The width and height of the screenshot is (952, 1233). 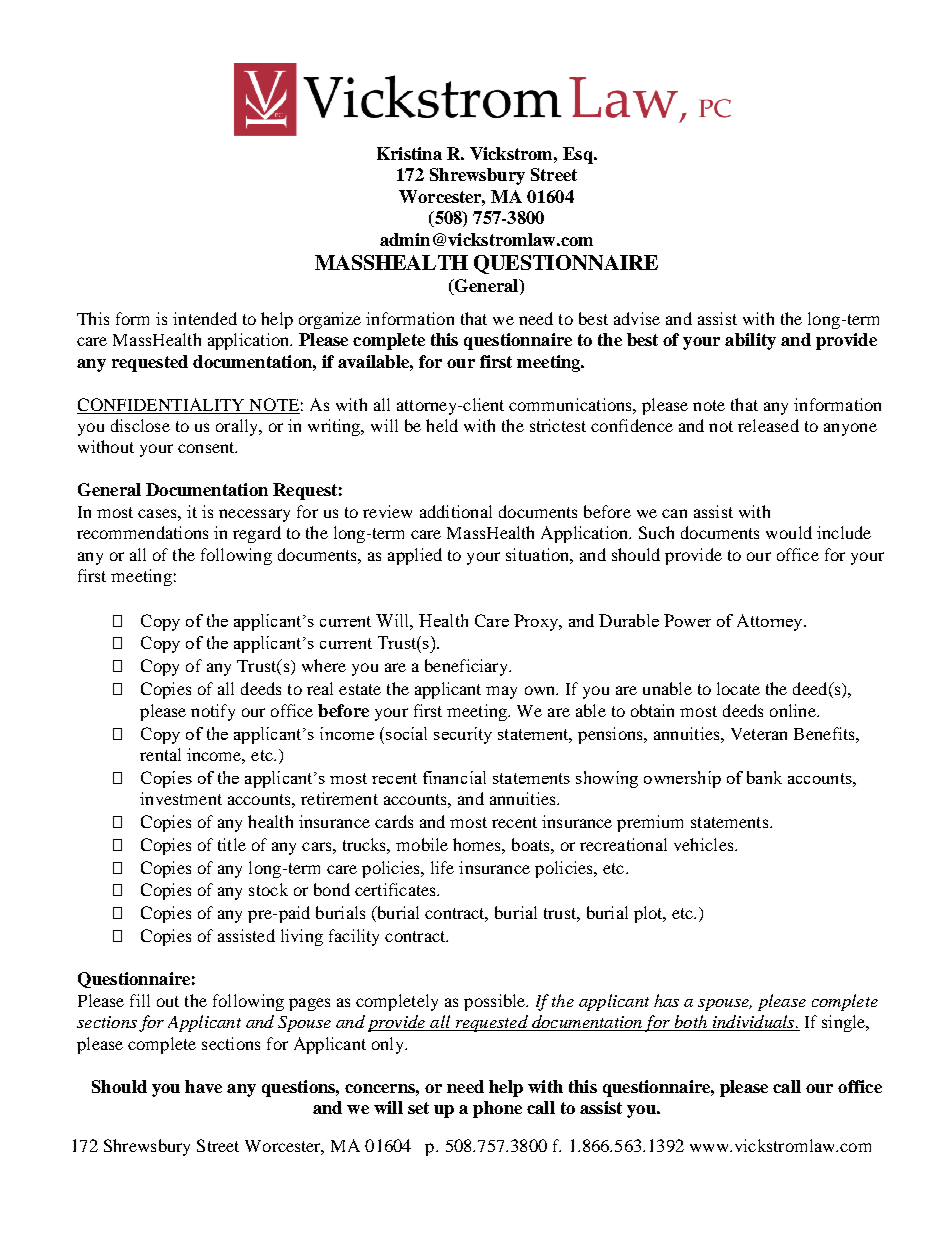 I want to click on have, so click(x=203, y=1086).
